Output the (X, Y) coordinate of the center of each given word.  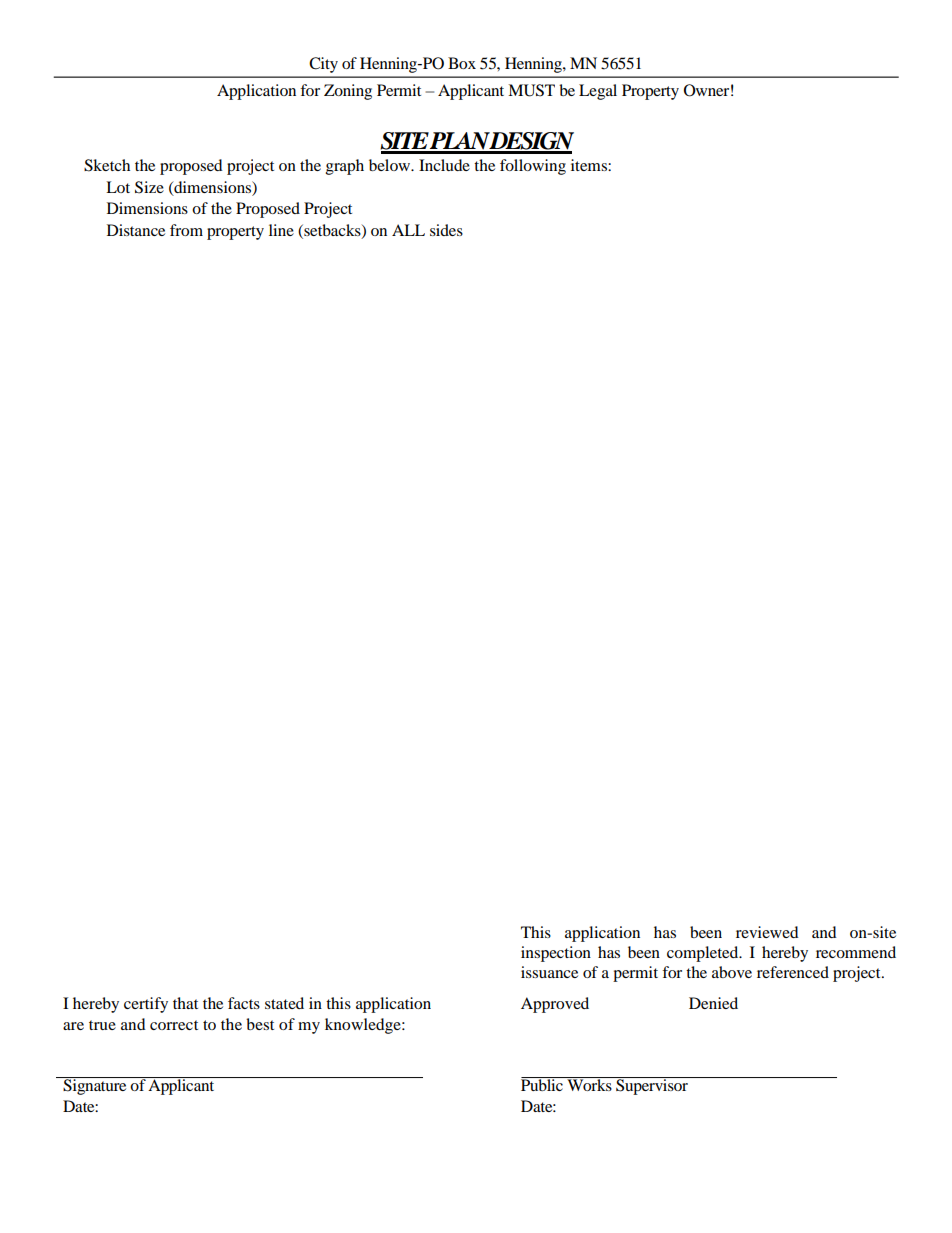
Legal (598, 92)
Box (462, 63)
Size (149, 187)
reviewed (767, 932)
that (185, 1003)
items (590, 165)
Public (543, 1084)
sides (446, 230)
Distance (136, 230)
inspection (556, 954)
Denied (713, 1003)
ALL (408, 230)
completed (704, 954)
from (186, 230)
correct (174, 1025)
